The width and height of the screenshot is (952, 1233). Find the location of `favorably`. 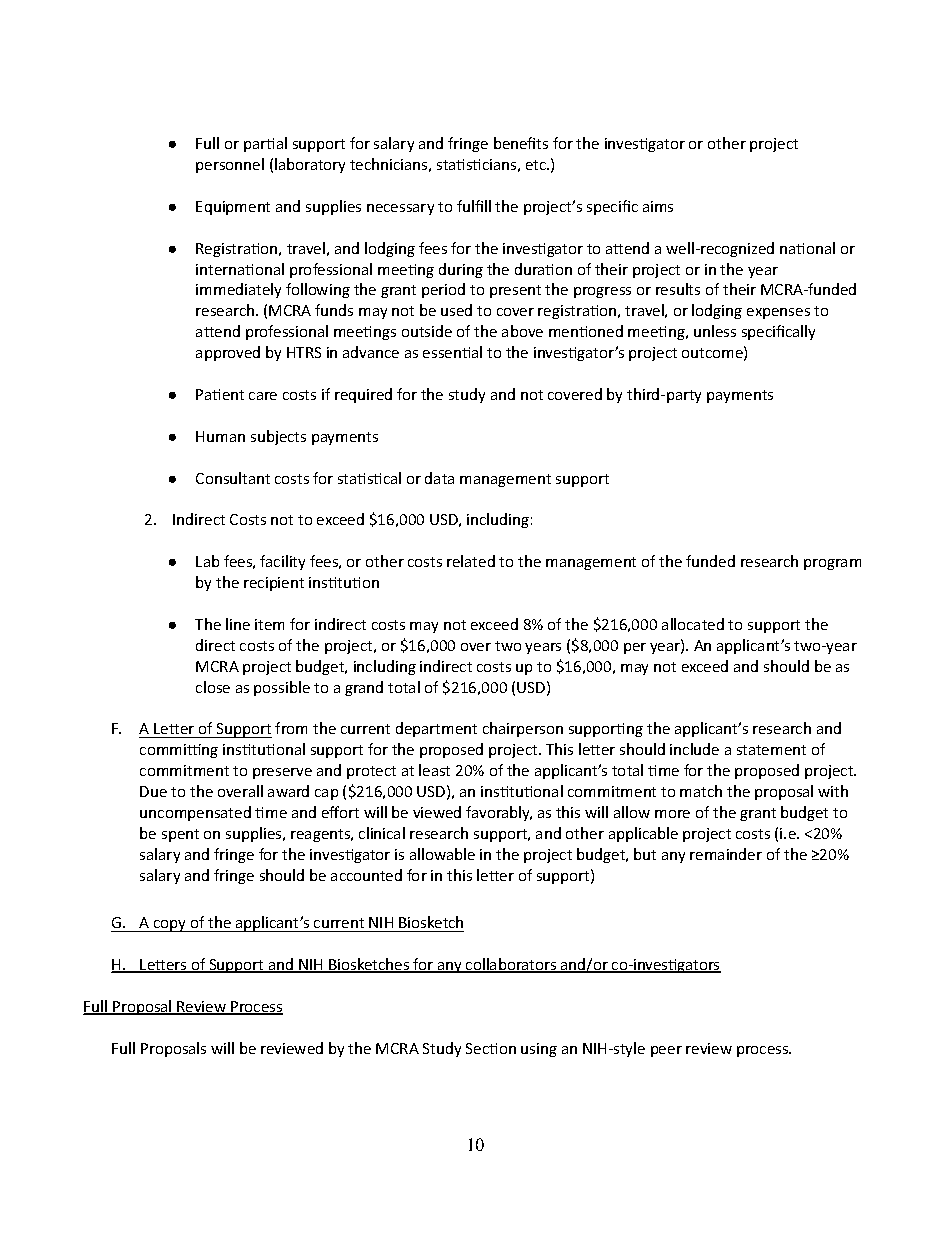

favorably is located at coordinates (499, 813).
